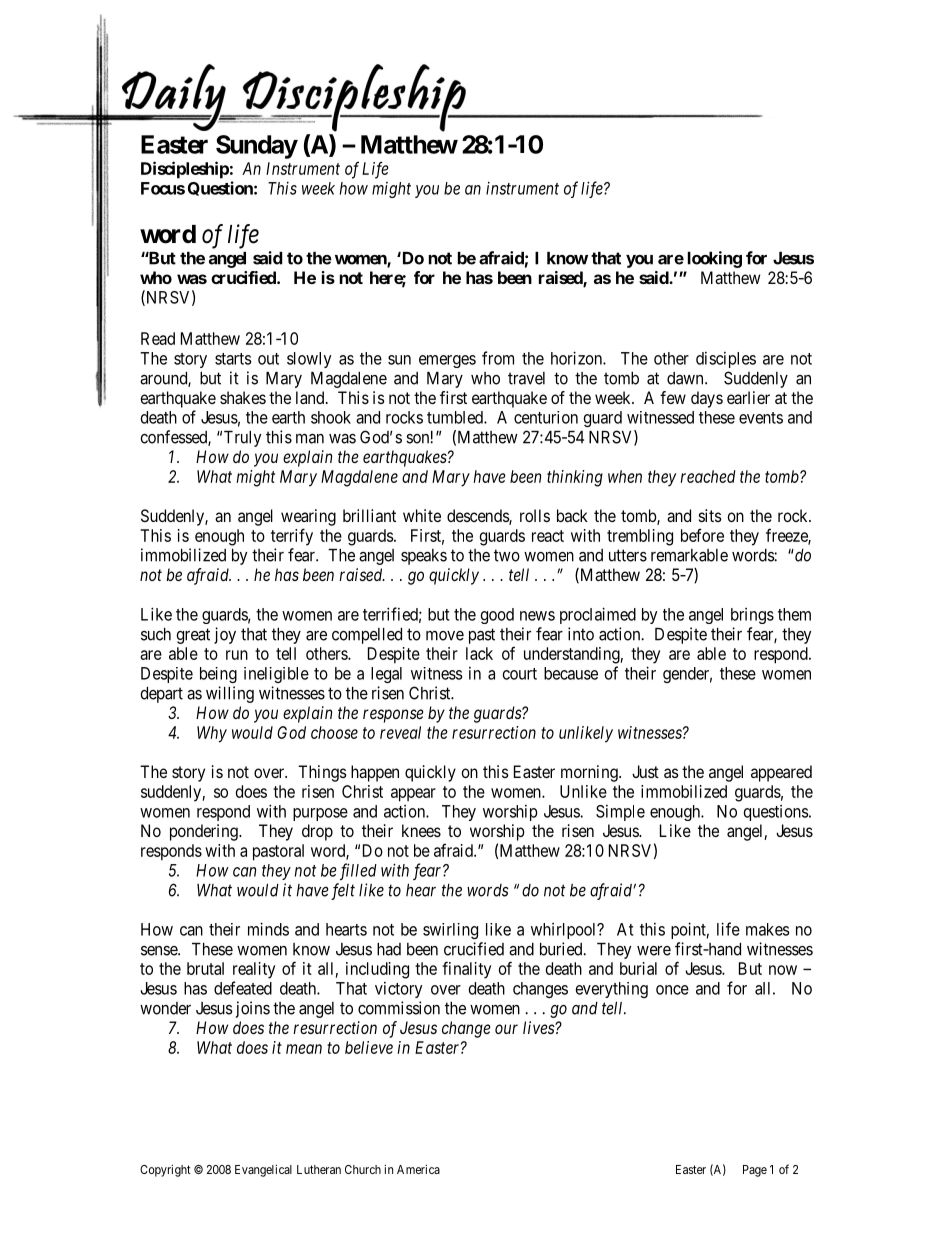  I want to click on from, so click(498, 358).
